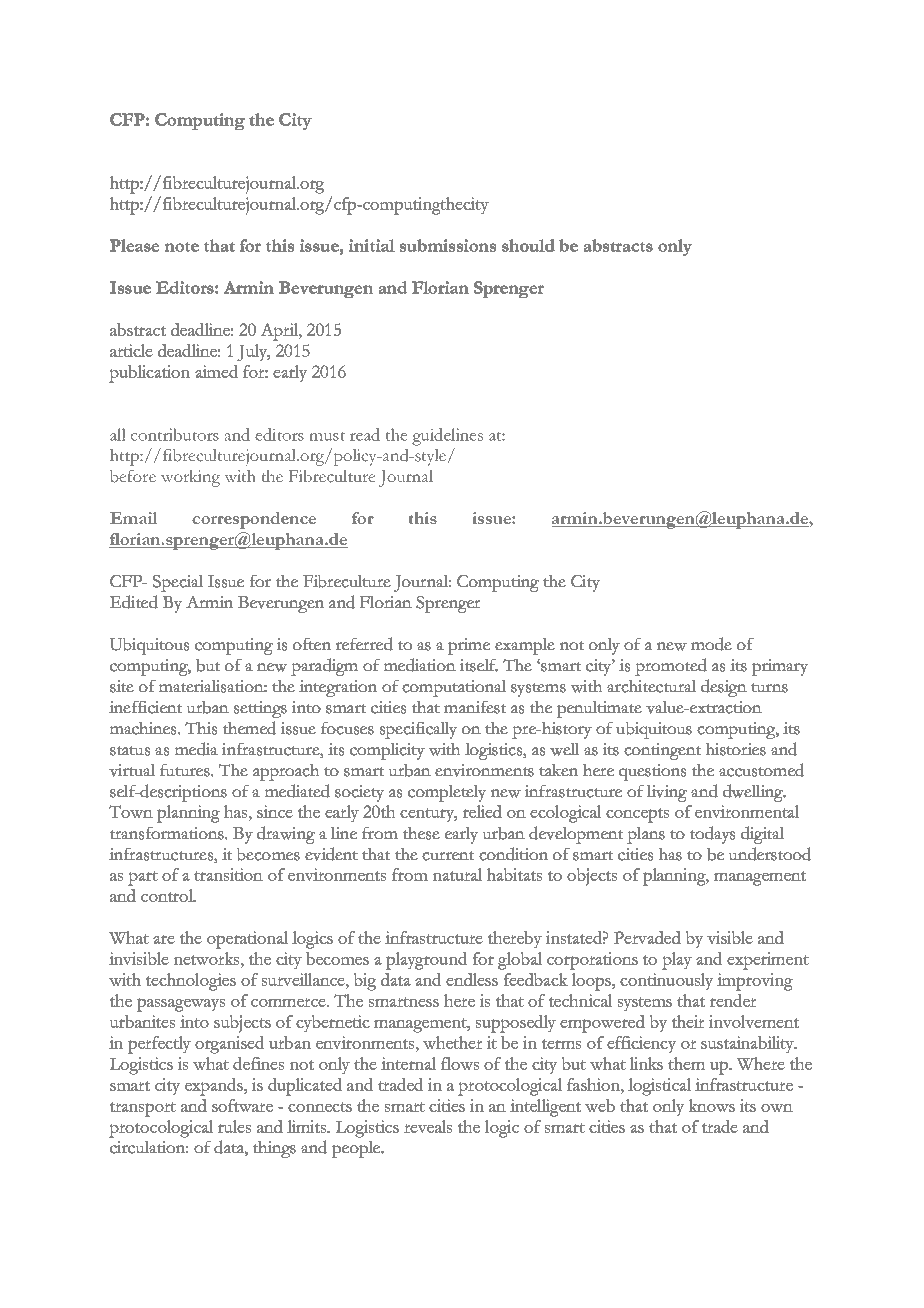 This screenshot has width=924, height=1308. What do you see at coordinates (428, 1126) in the screenshot?
I see `reveals` at bounding box center [428, 1126].
